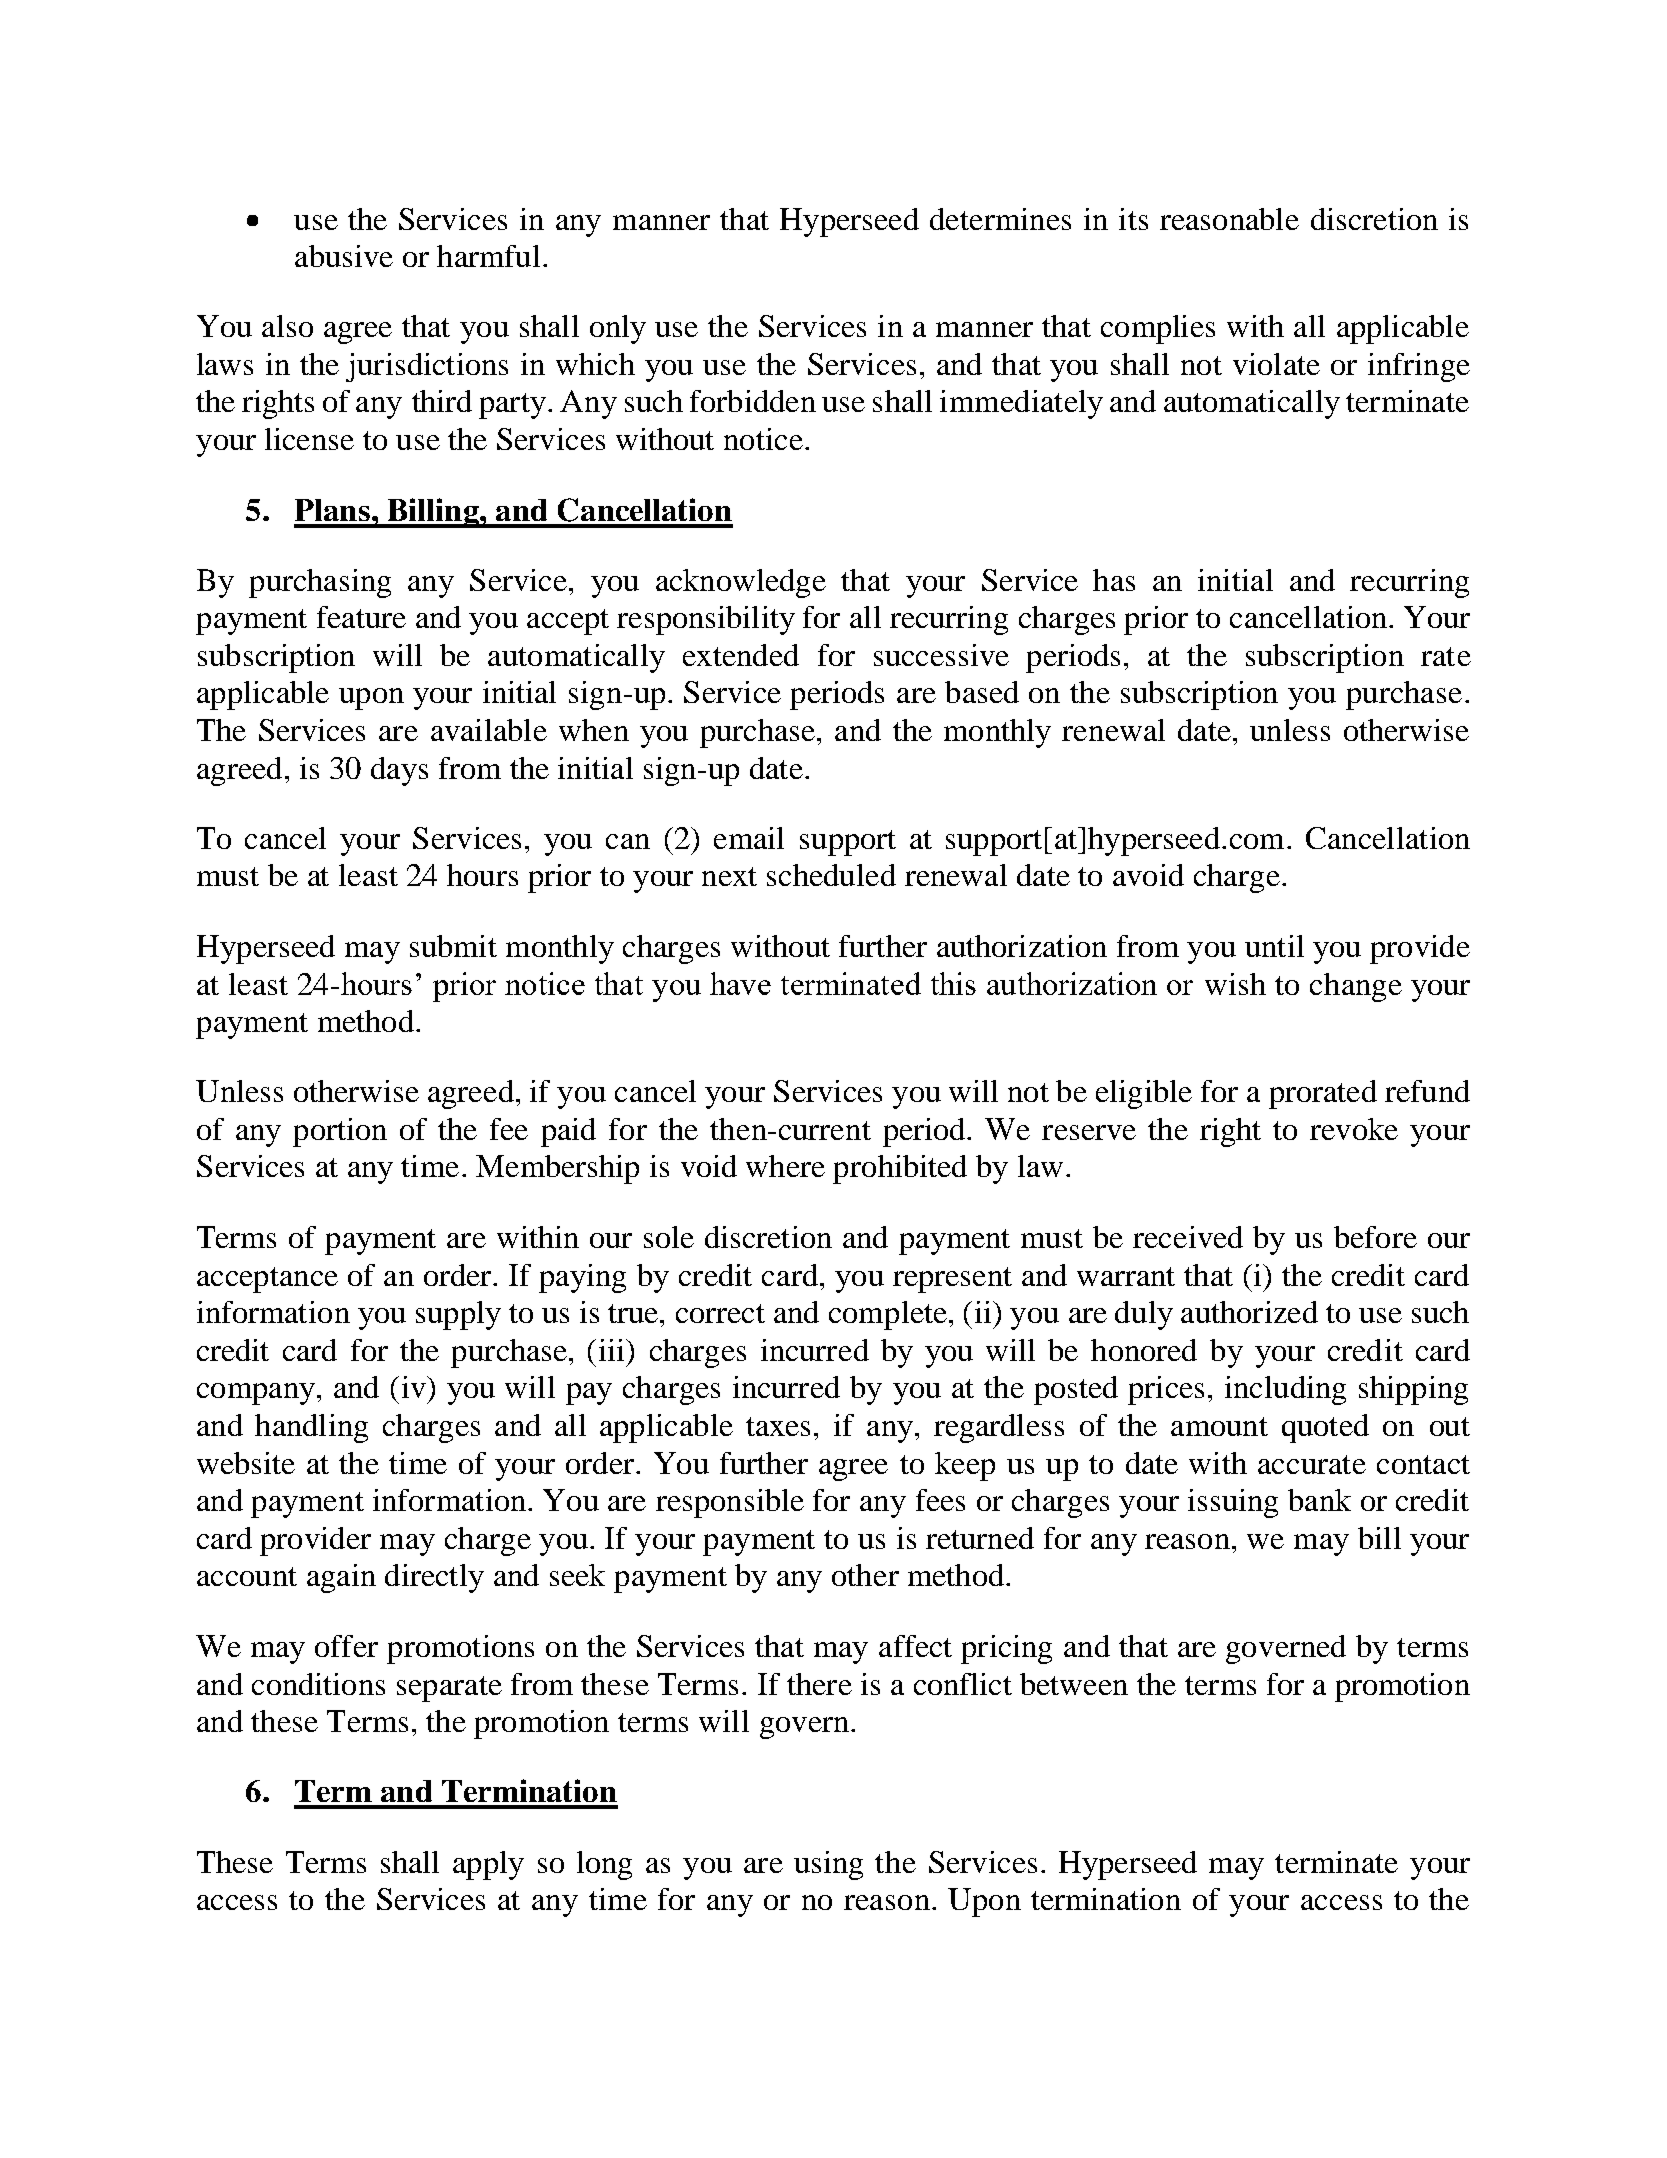 Image resolution: width=1667 pixels, height=2158 pixels. Describe the element at coordinates (488, 1865) in the page. I see `apply` at that location.
